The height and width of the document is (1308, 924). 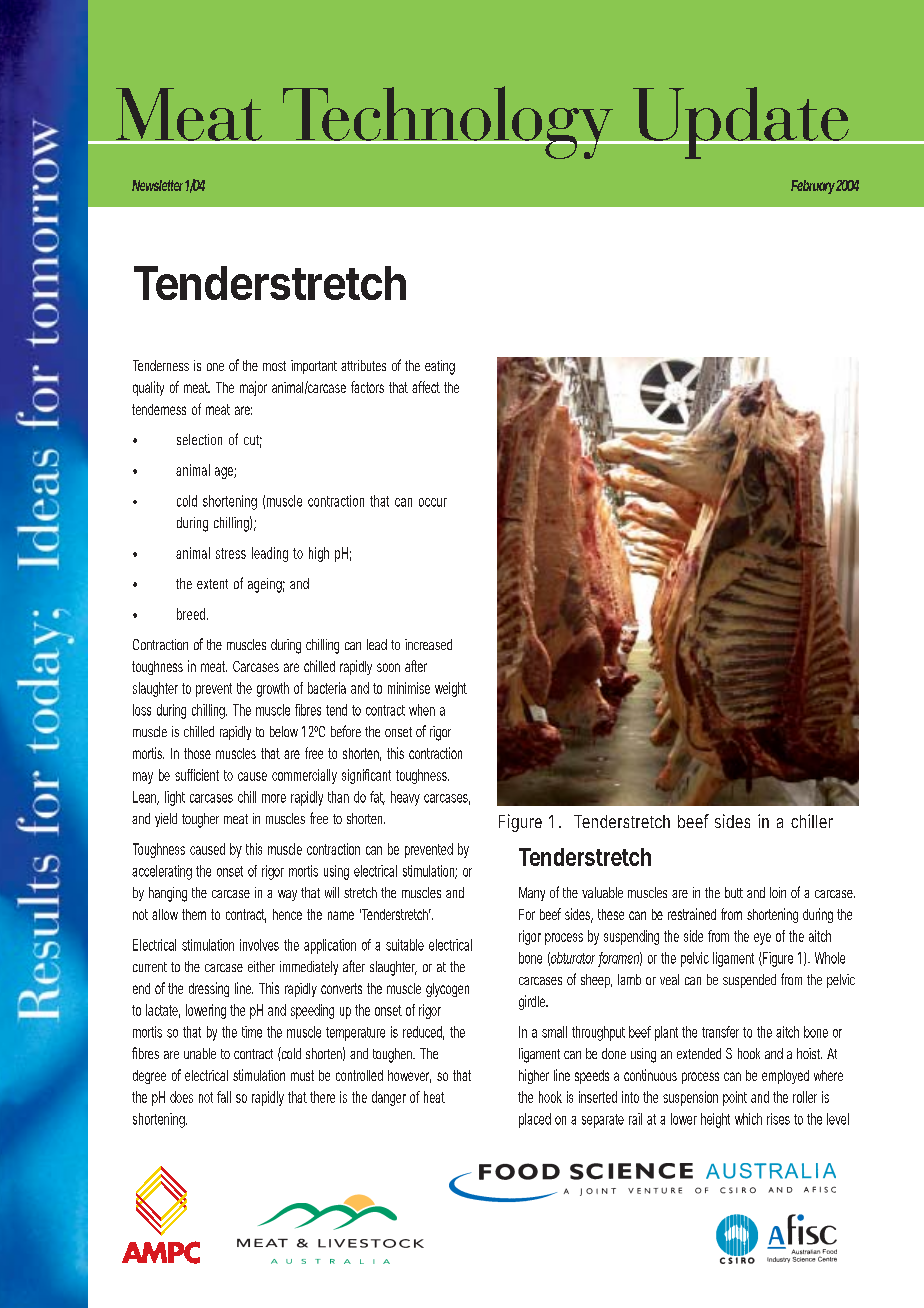 I want to click on fall, so click(x=224, y=1097).
